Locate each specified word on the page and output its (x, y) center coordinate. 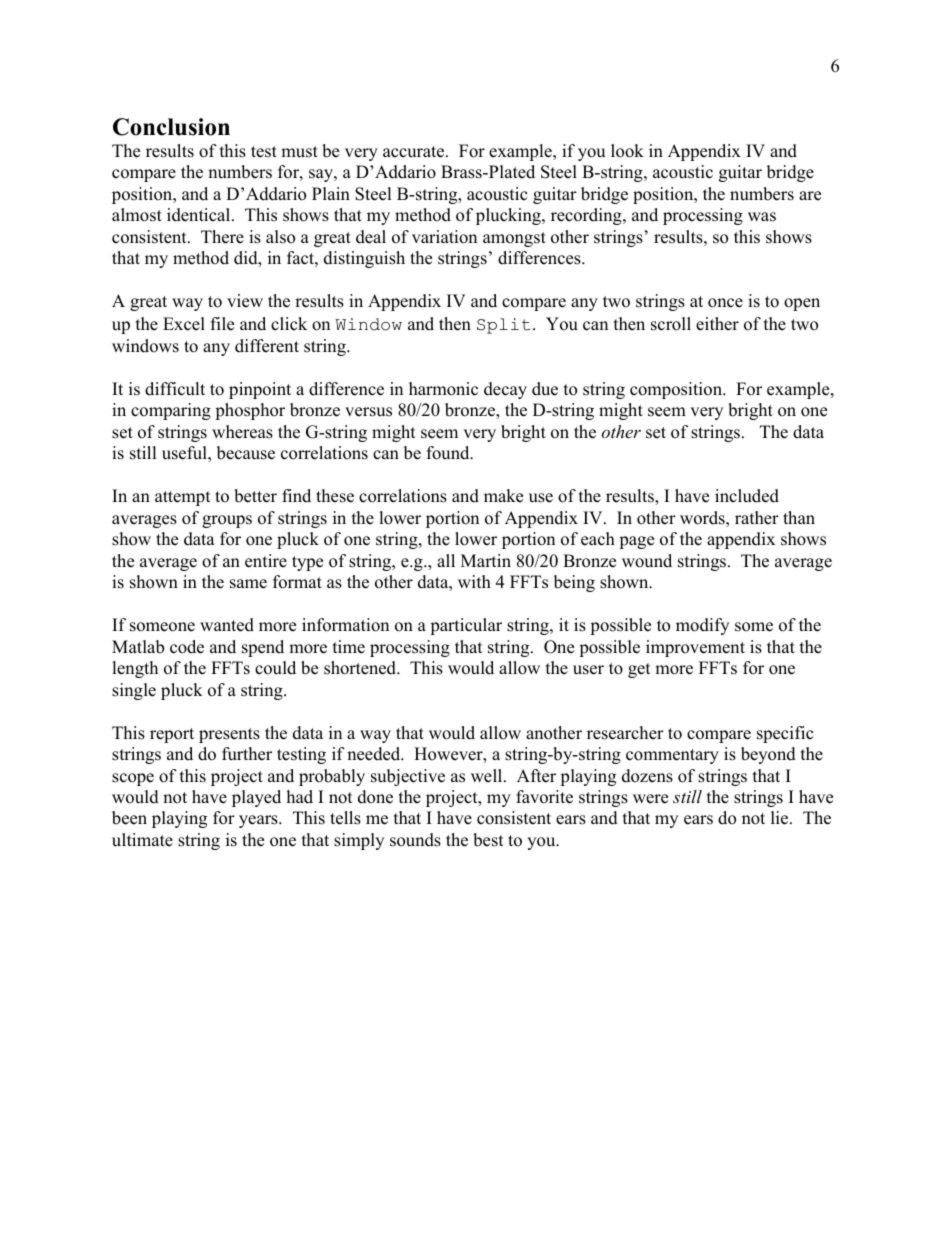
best (488, 840)
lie (781, 818)
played (256, 798)
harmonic (443, 389)
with (474, 581)
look (627, 151)
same (248, 584)
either (717, 324)
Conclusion (171, 127)
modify (702, 626)
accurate (415, 152)
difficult (175, 389)
